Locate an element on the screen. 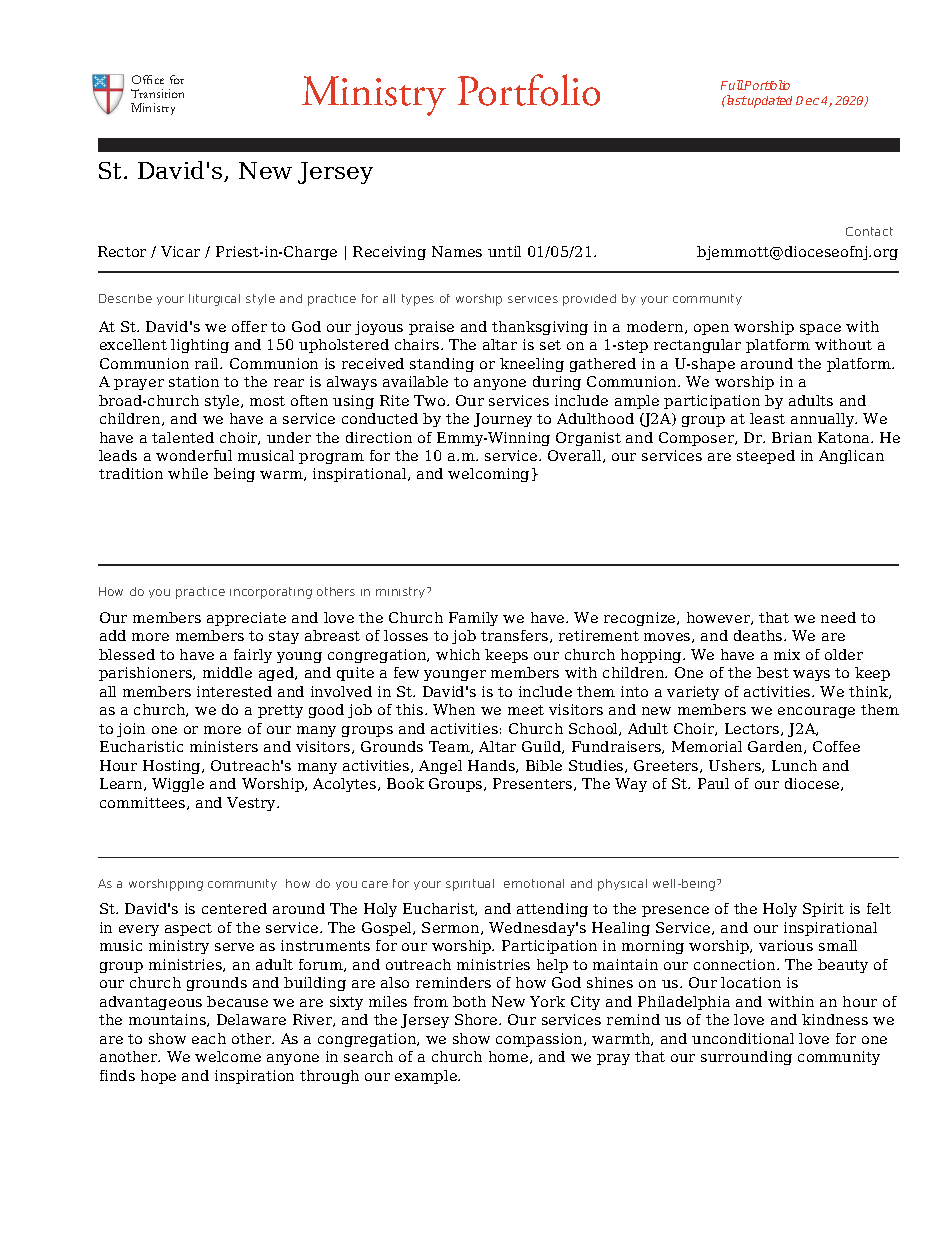 The width and height of the screenshot is (952, 1233). Vestry is located at coordinates (253, 804).
